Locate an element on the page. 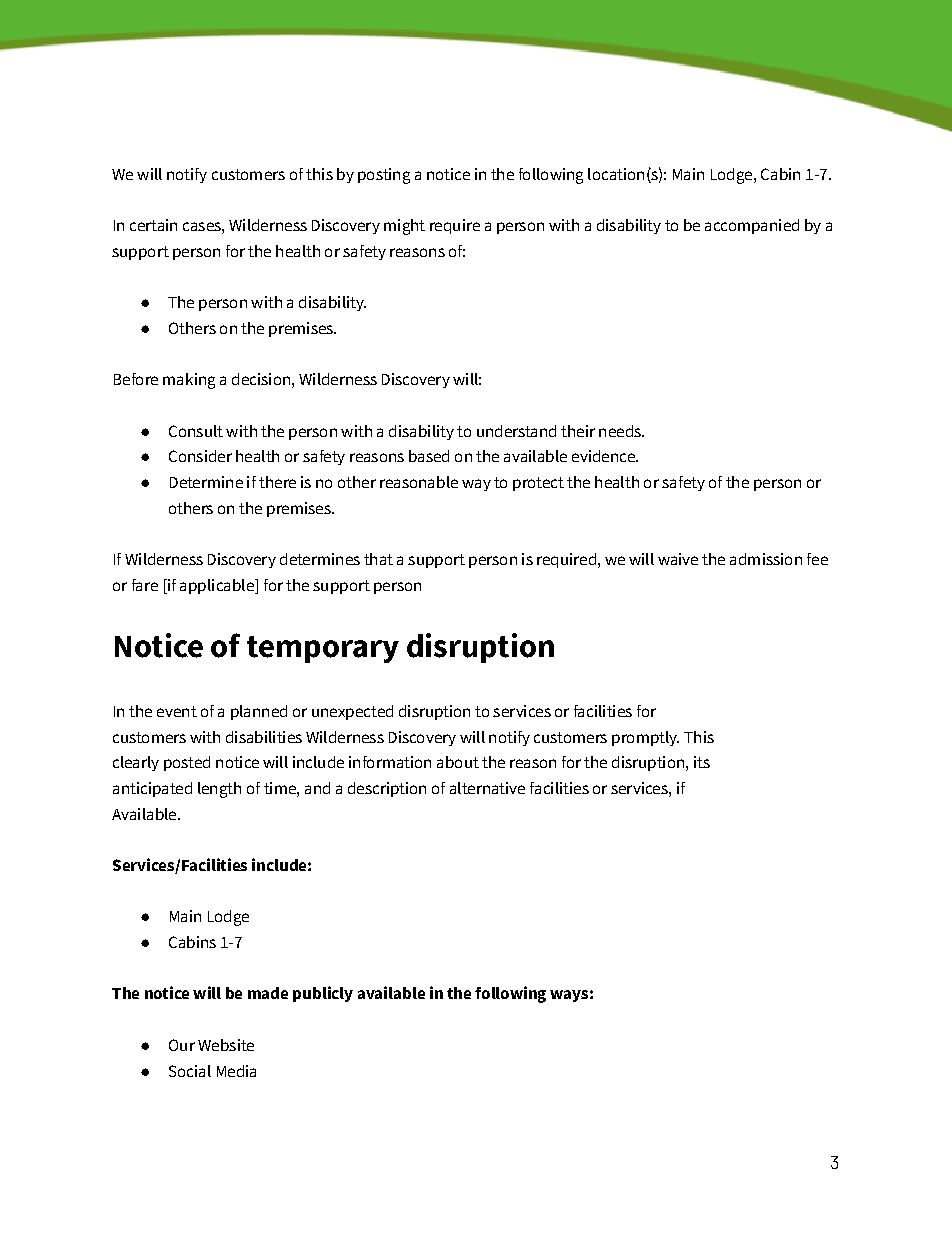  accompanied is located at coordinates (752, 226).
